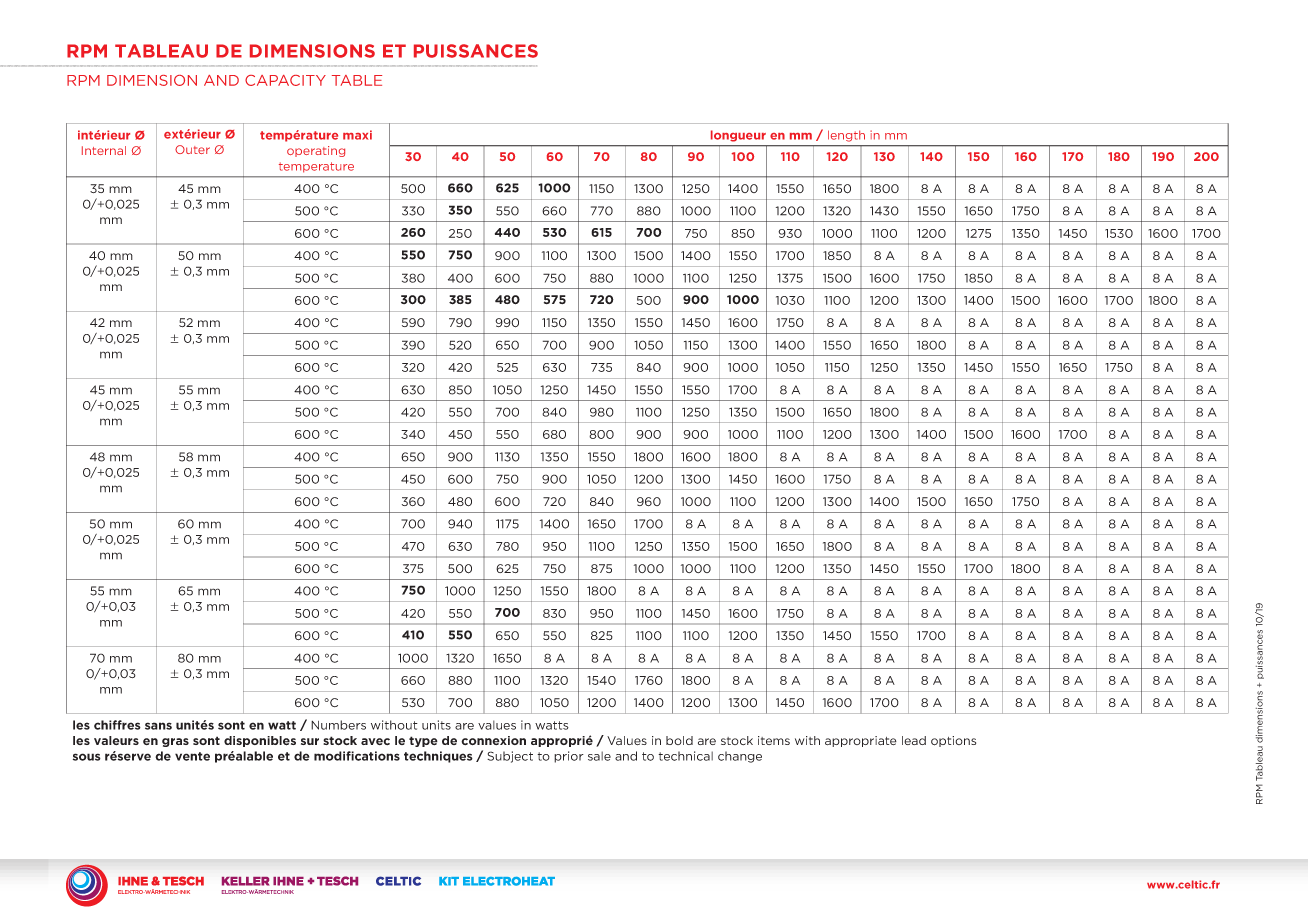  Describe the element at coordinates (914, 740) in the screenshot. I see `lead` at that location.
